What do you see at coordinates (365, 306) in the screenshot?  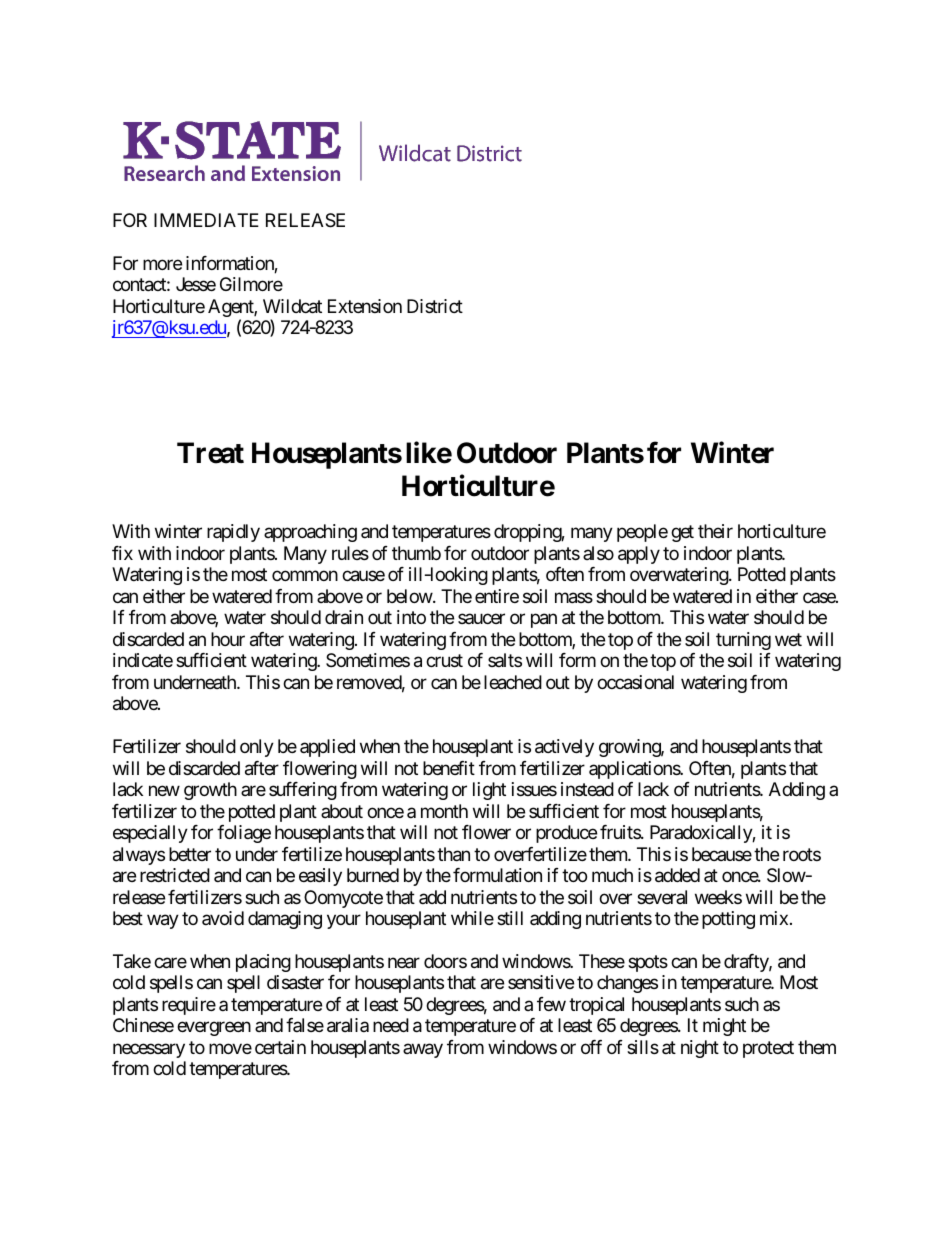 I see `Extension` at bounding box center [365, 306].
